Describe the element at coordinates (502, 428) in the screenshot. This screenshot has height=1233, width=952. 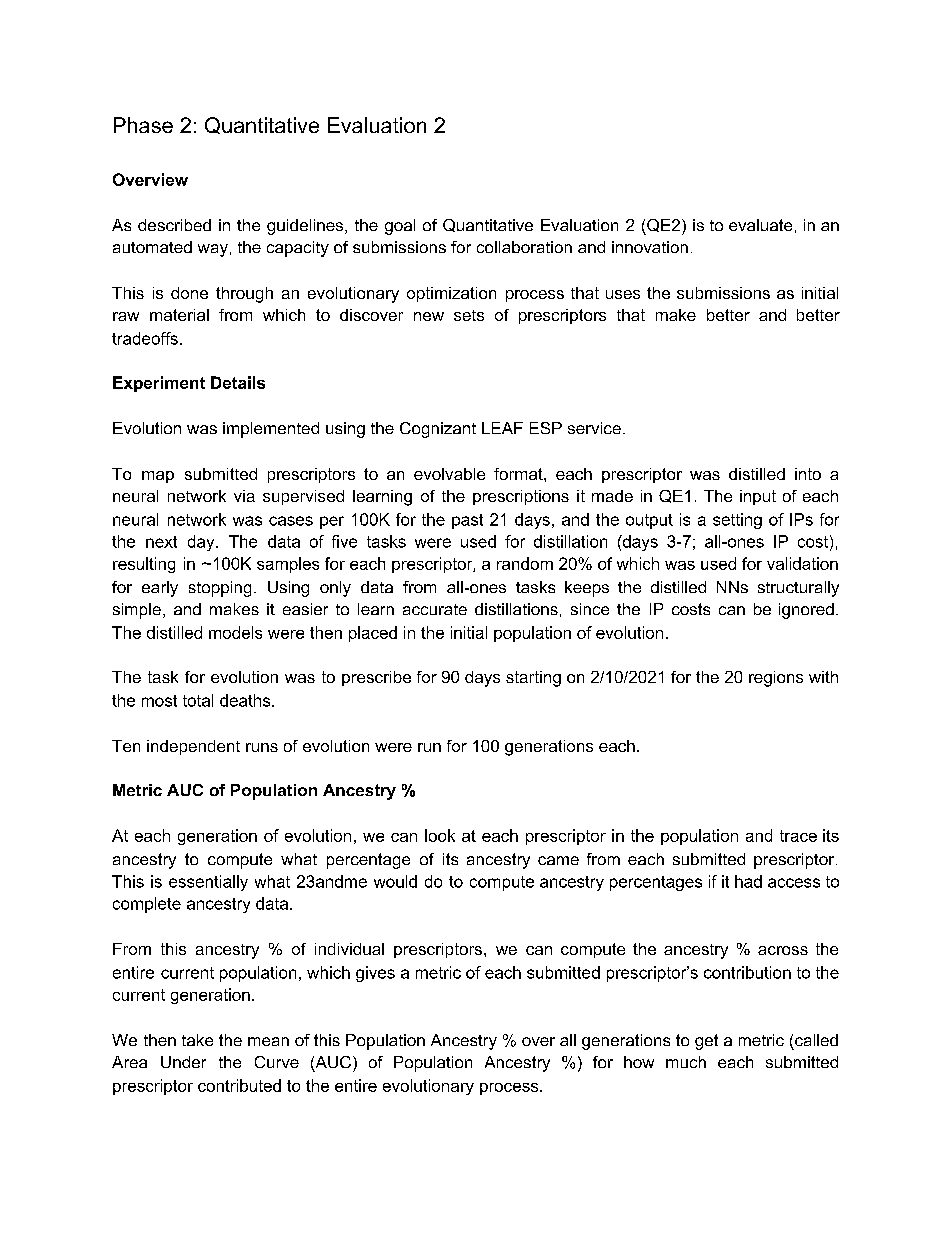
I see `LEAF` at that location.
